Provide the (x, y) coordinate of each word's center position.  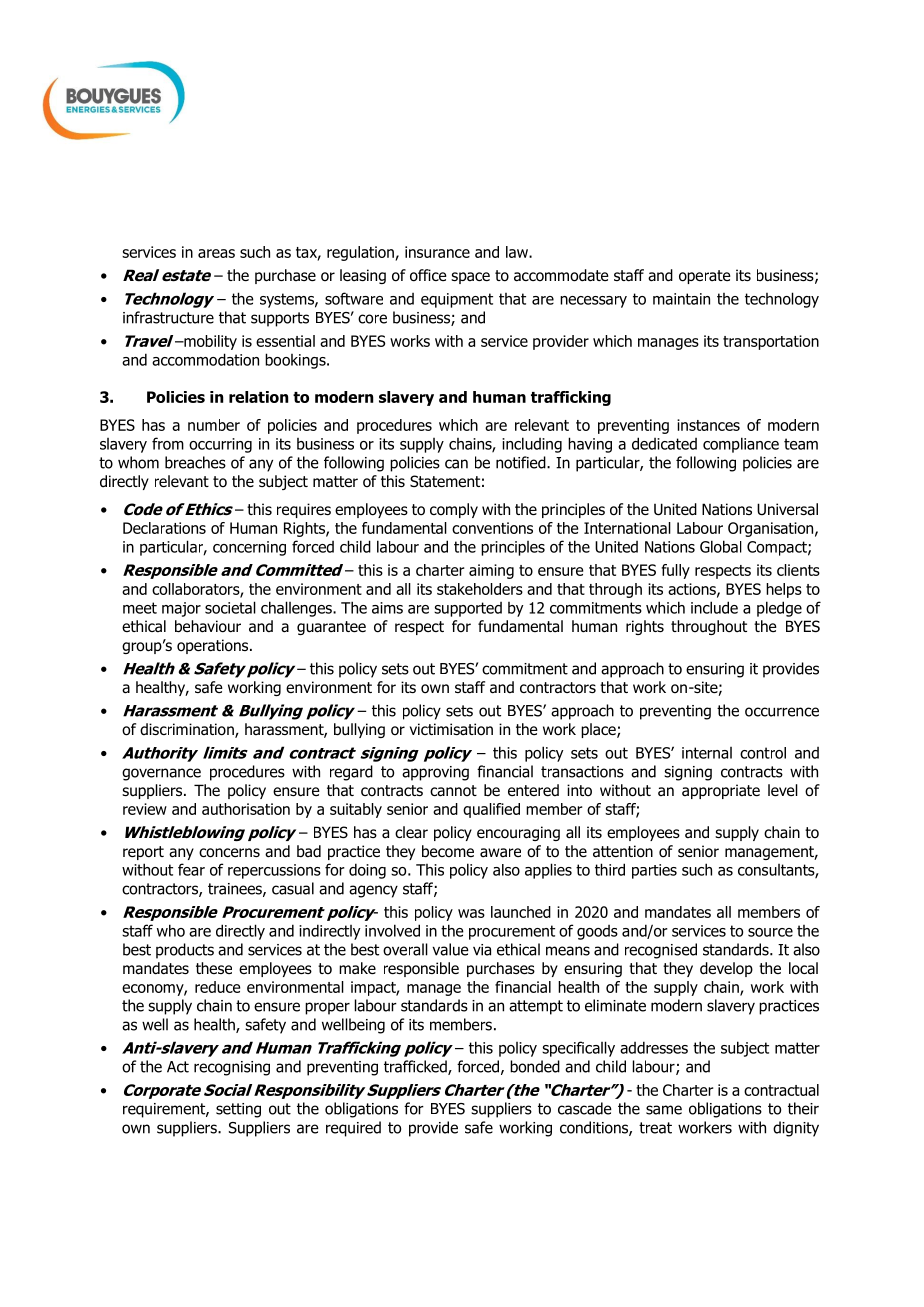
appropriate (721, 791)
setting (238, 1110)
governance (161, 774)
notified (522, 462)
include (714, 607)
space (470, 278)
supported (468, 609)
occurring (220, 445)
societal (230, 607)
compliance (741, 445)
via (482, 950)
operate (705, 277)
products (185, 951)
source (770, 932)
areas (216, 253)
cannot (453, 791)
